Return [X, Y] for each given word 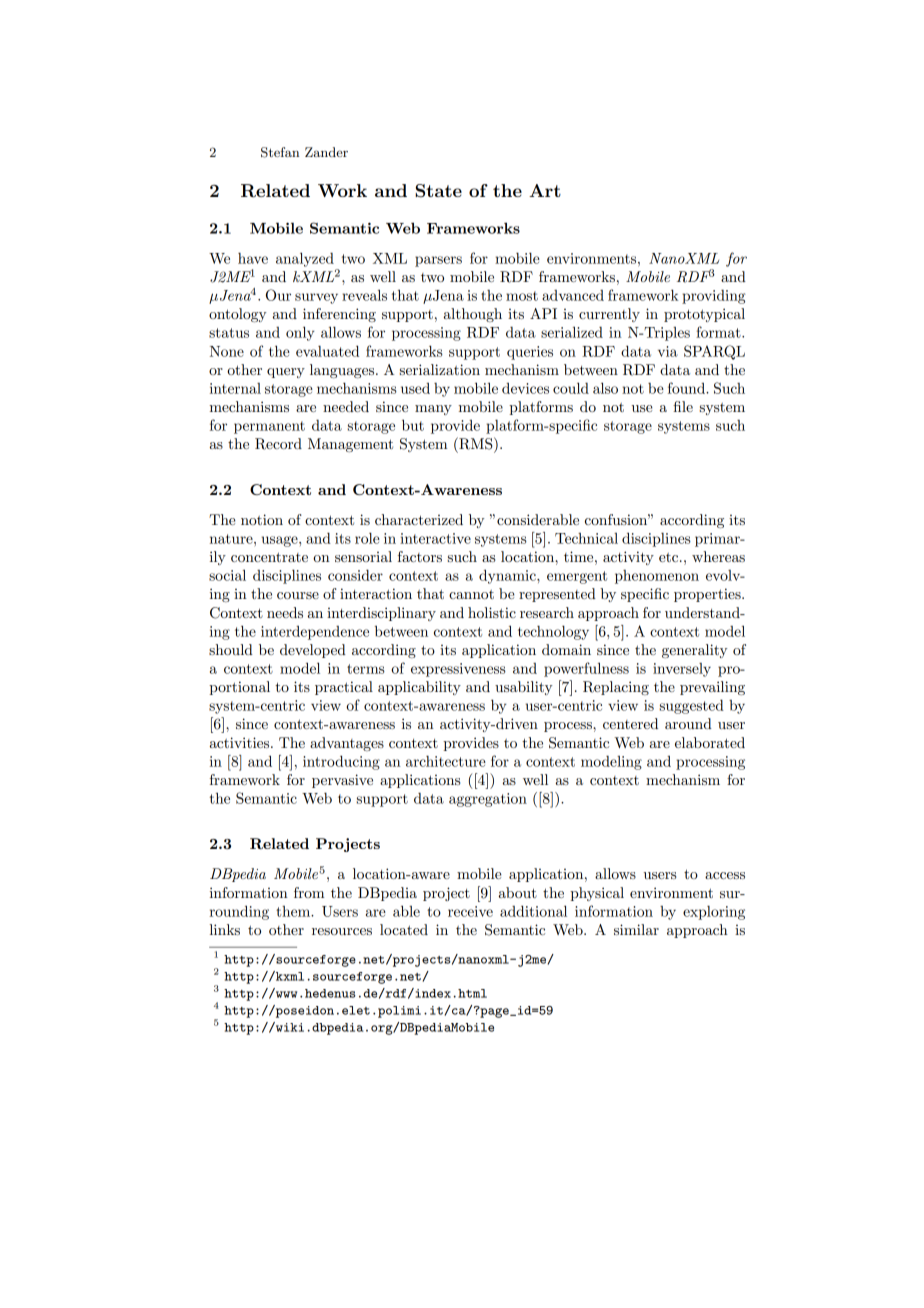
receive [470, 911]
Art [545, 190]
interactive [435, 538]
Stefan [280, 152]
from [309, 892]
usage [281, 541]
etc [670, 557]
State [438, 191]
